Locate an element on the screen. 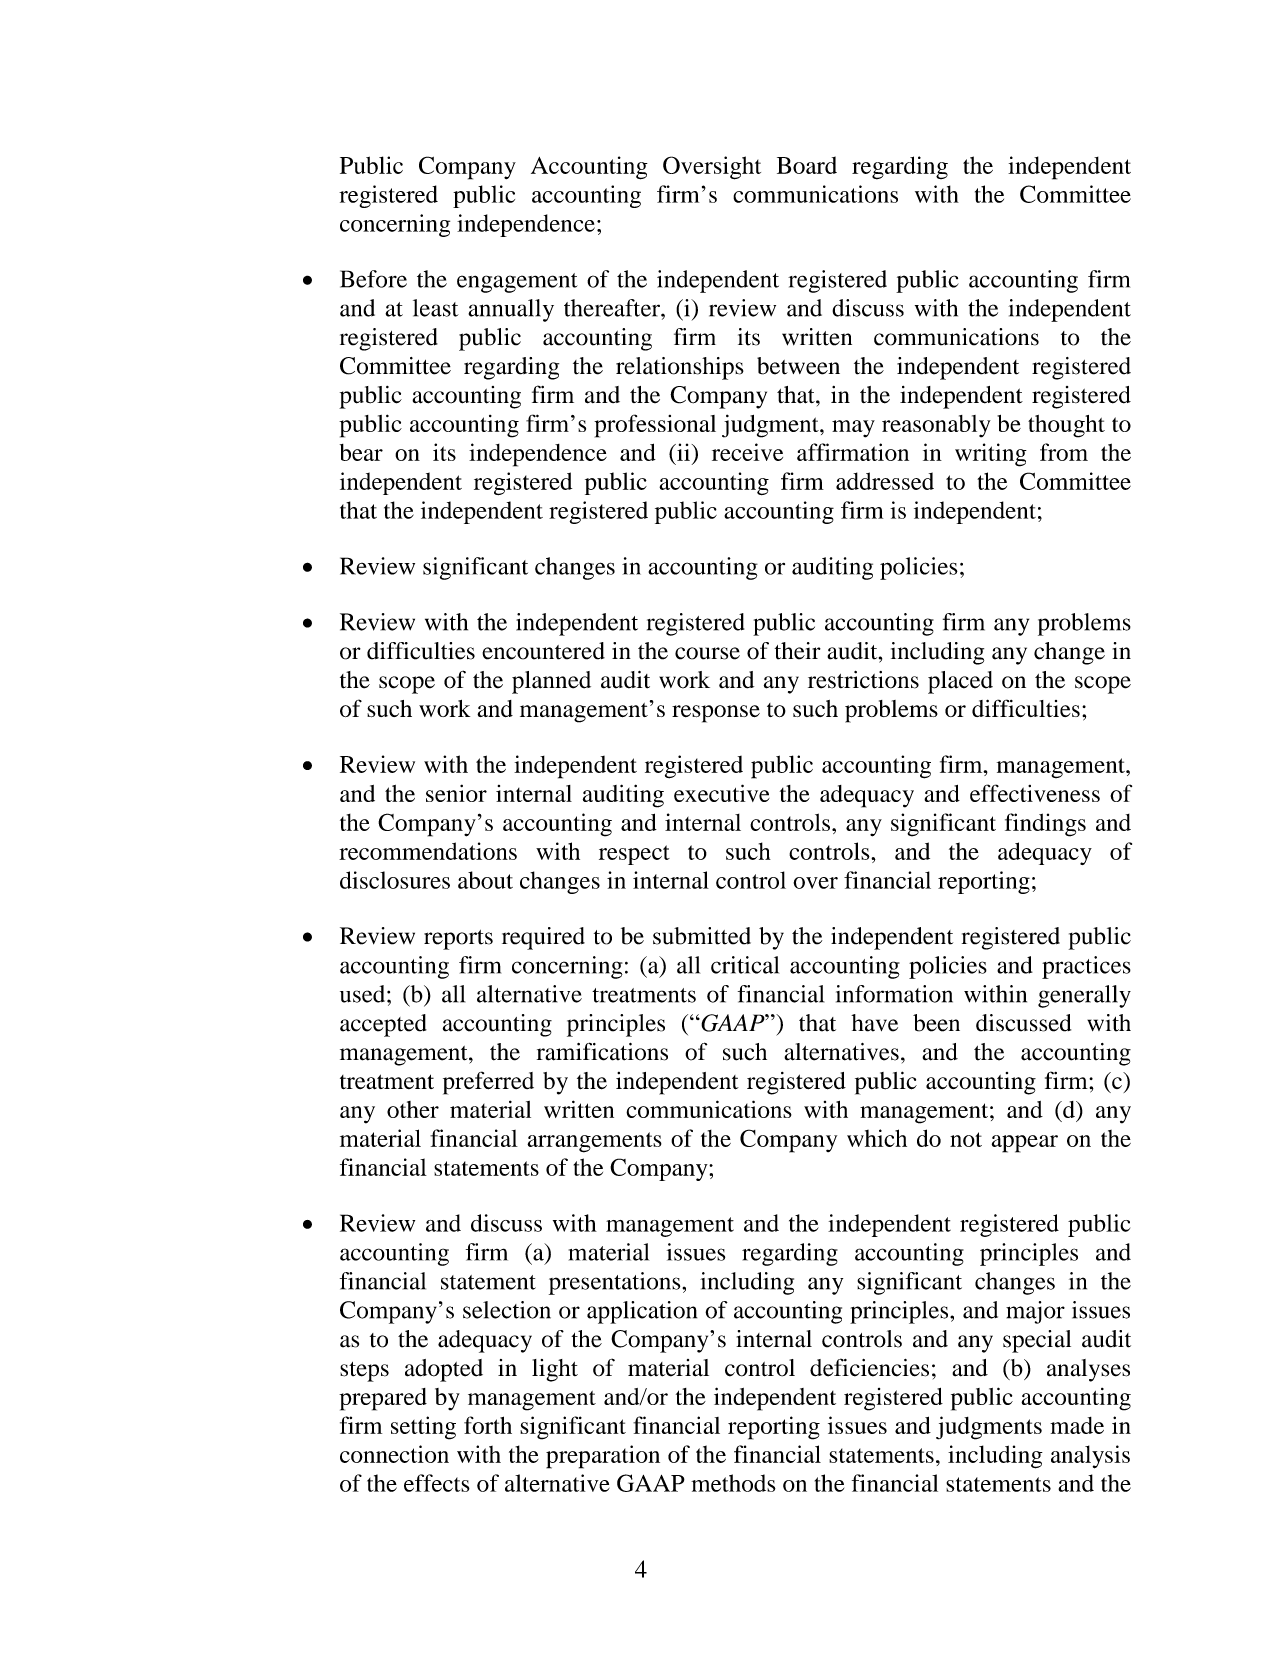 The height and width of the screenshot is (1659, 1282). engagement is located at coordinates (517, 283).
